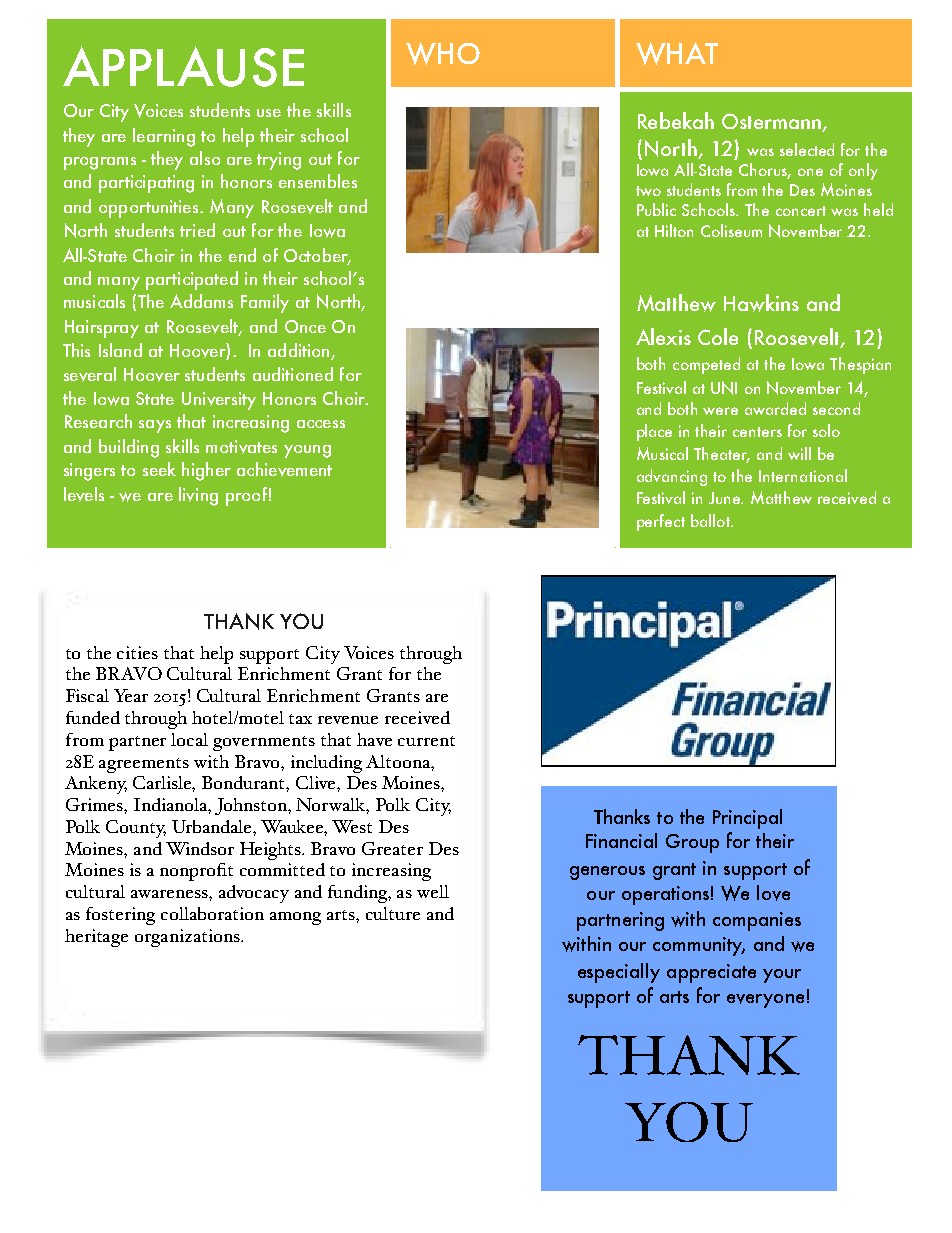 The image size is (952, 1233). Describe the element at coordinates (393, 913) in the document. I see `culture` at that location.
